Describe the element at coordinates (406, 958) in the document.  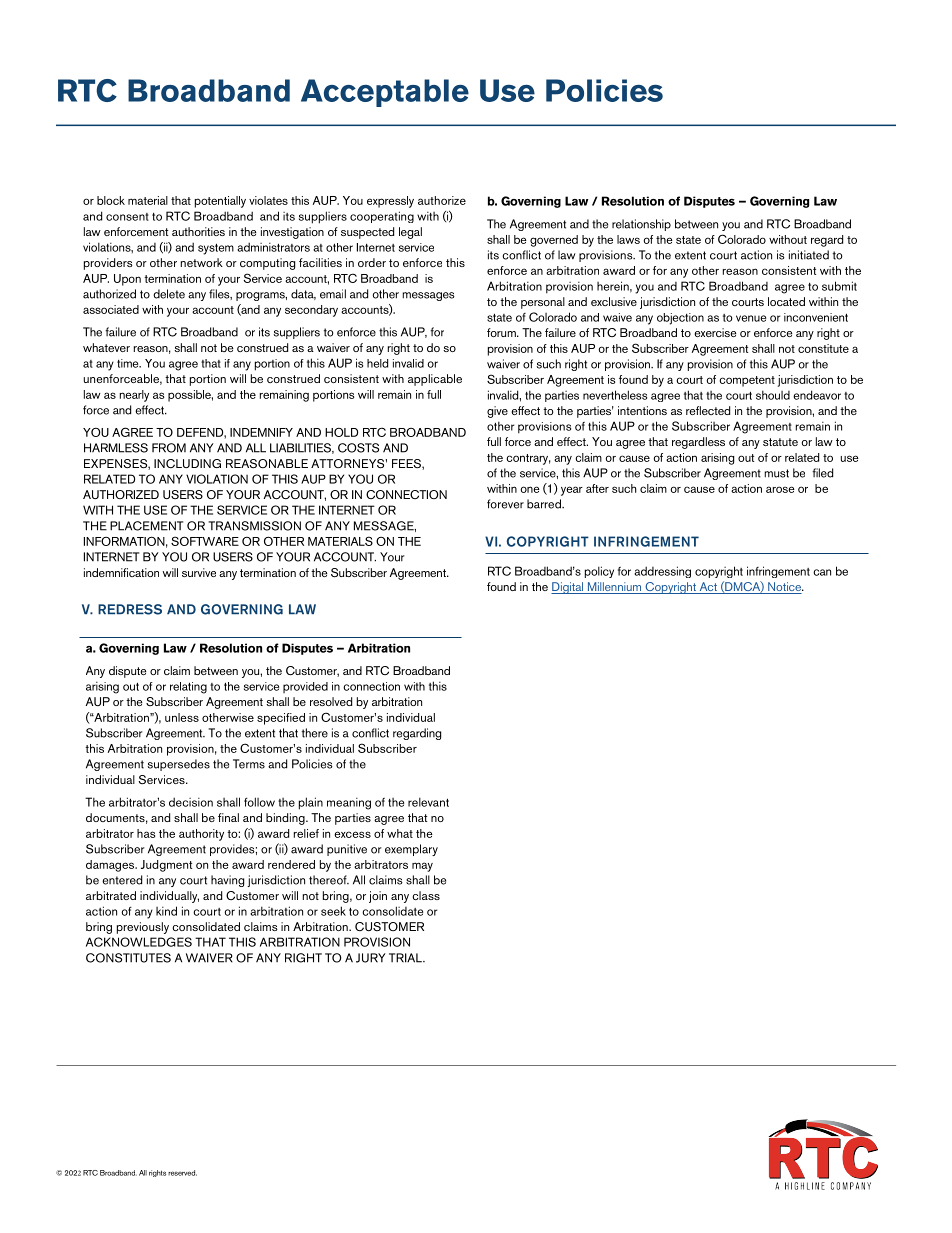
I see `TRIAL` at that location.
